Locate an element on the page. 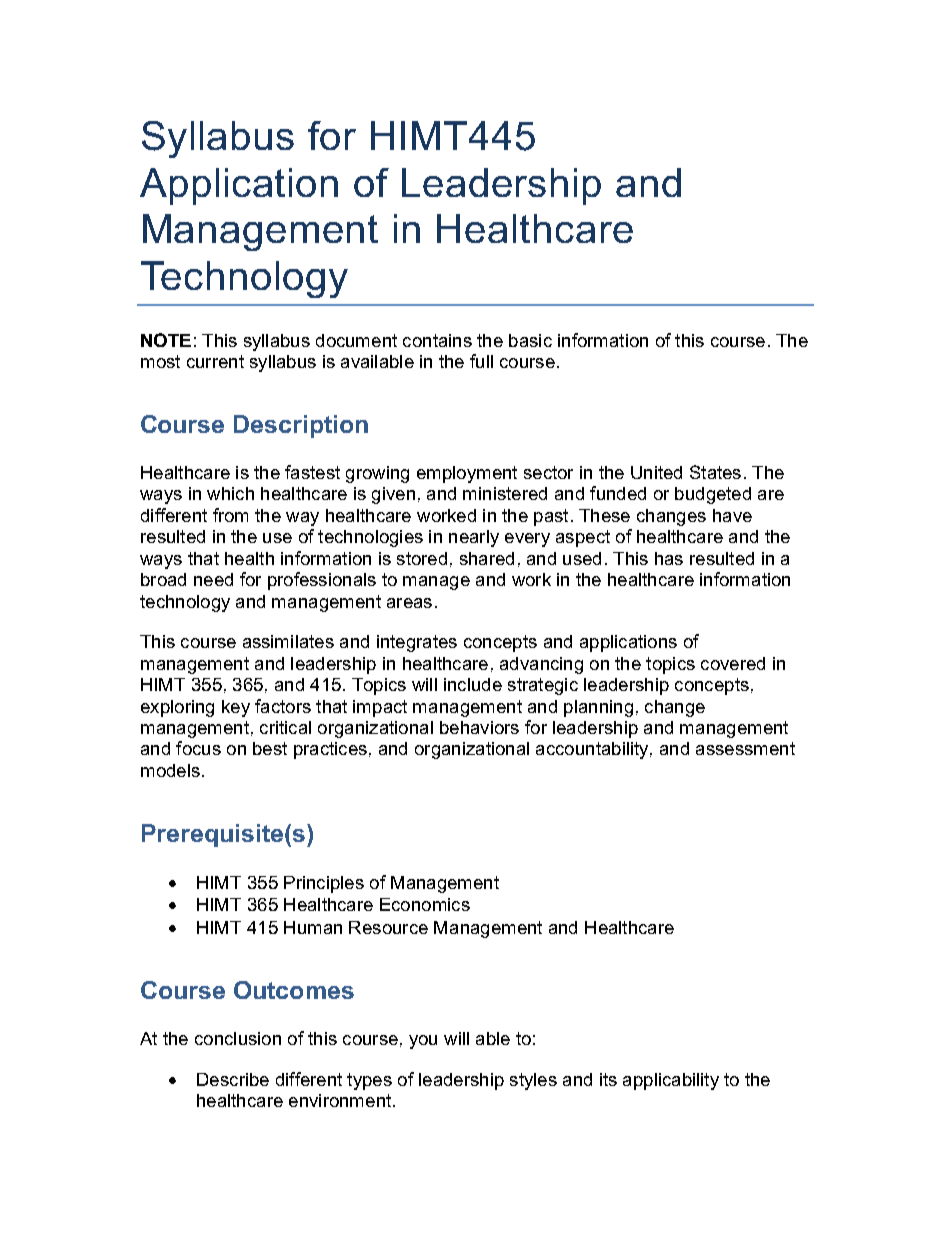 The image size is (952, 1233). key is located at coordinates (236, 708).
